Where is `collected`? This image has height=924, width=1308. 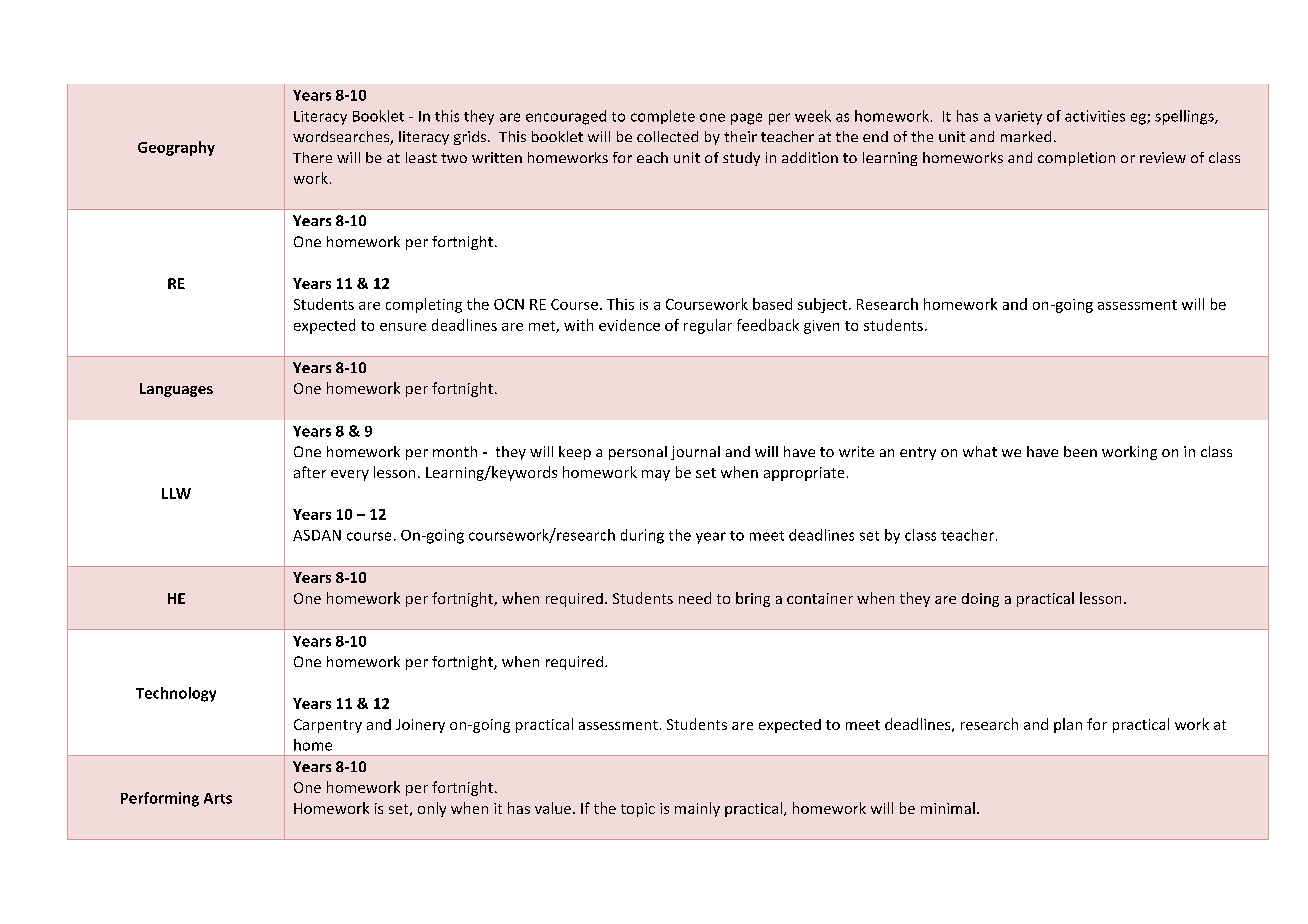
collected is located at coordinates (667, 136).
